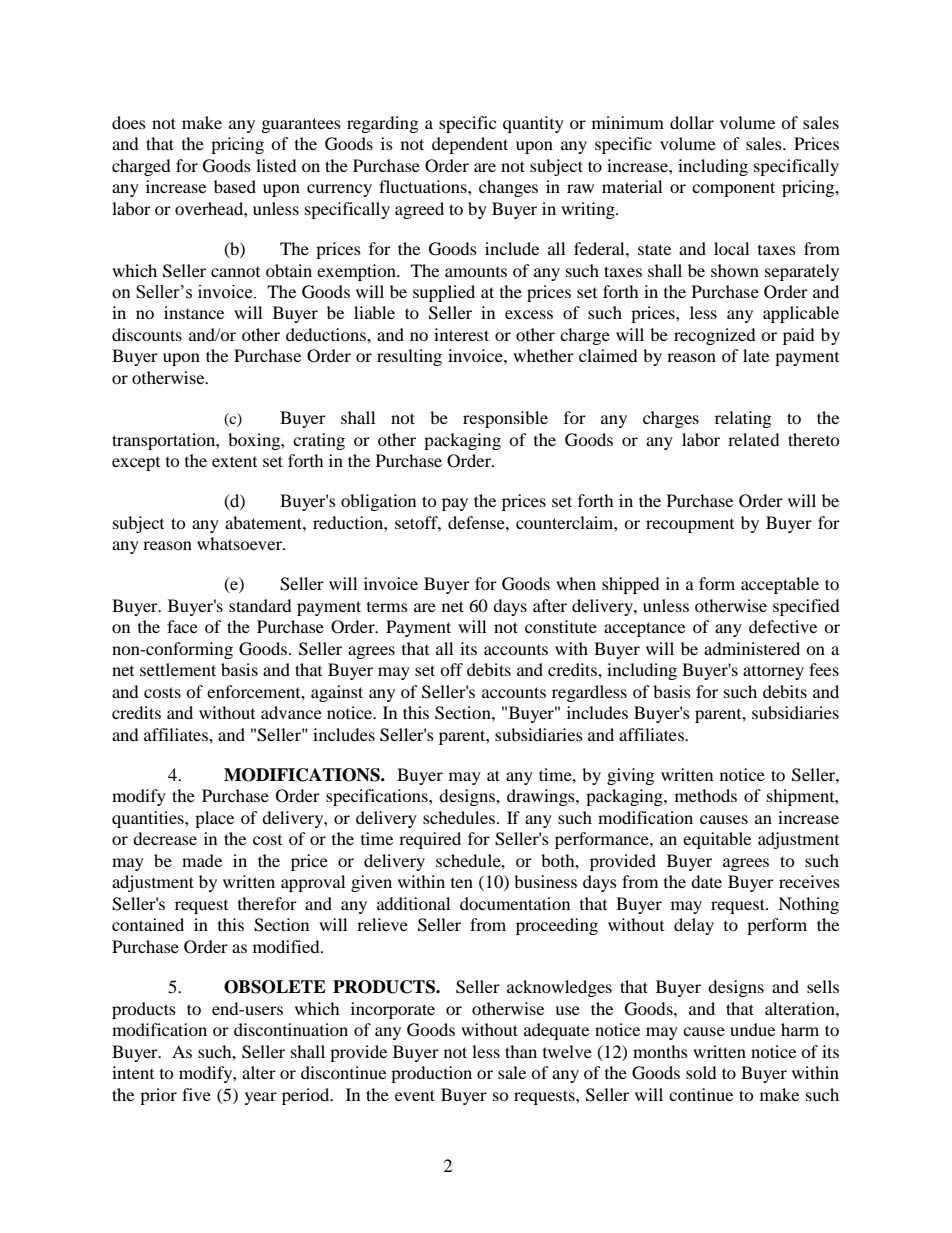  Describe the element at coordinates (701, 1072) in the page. I see `sold` at that location.
